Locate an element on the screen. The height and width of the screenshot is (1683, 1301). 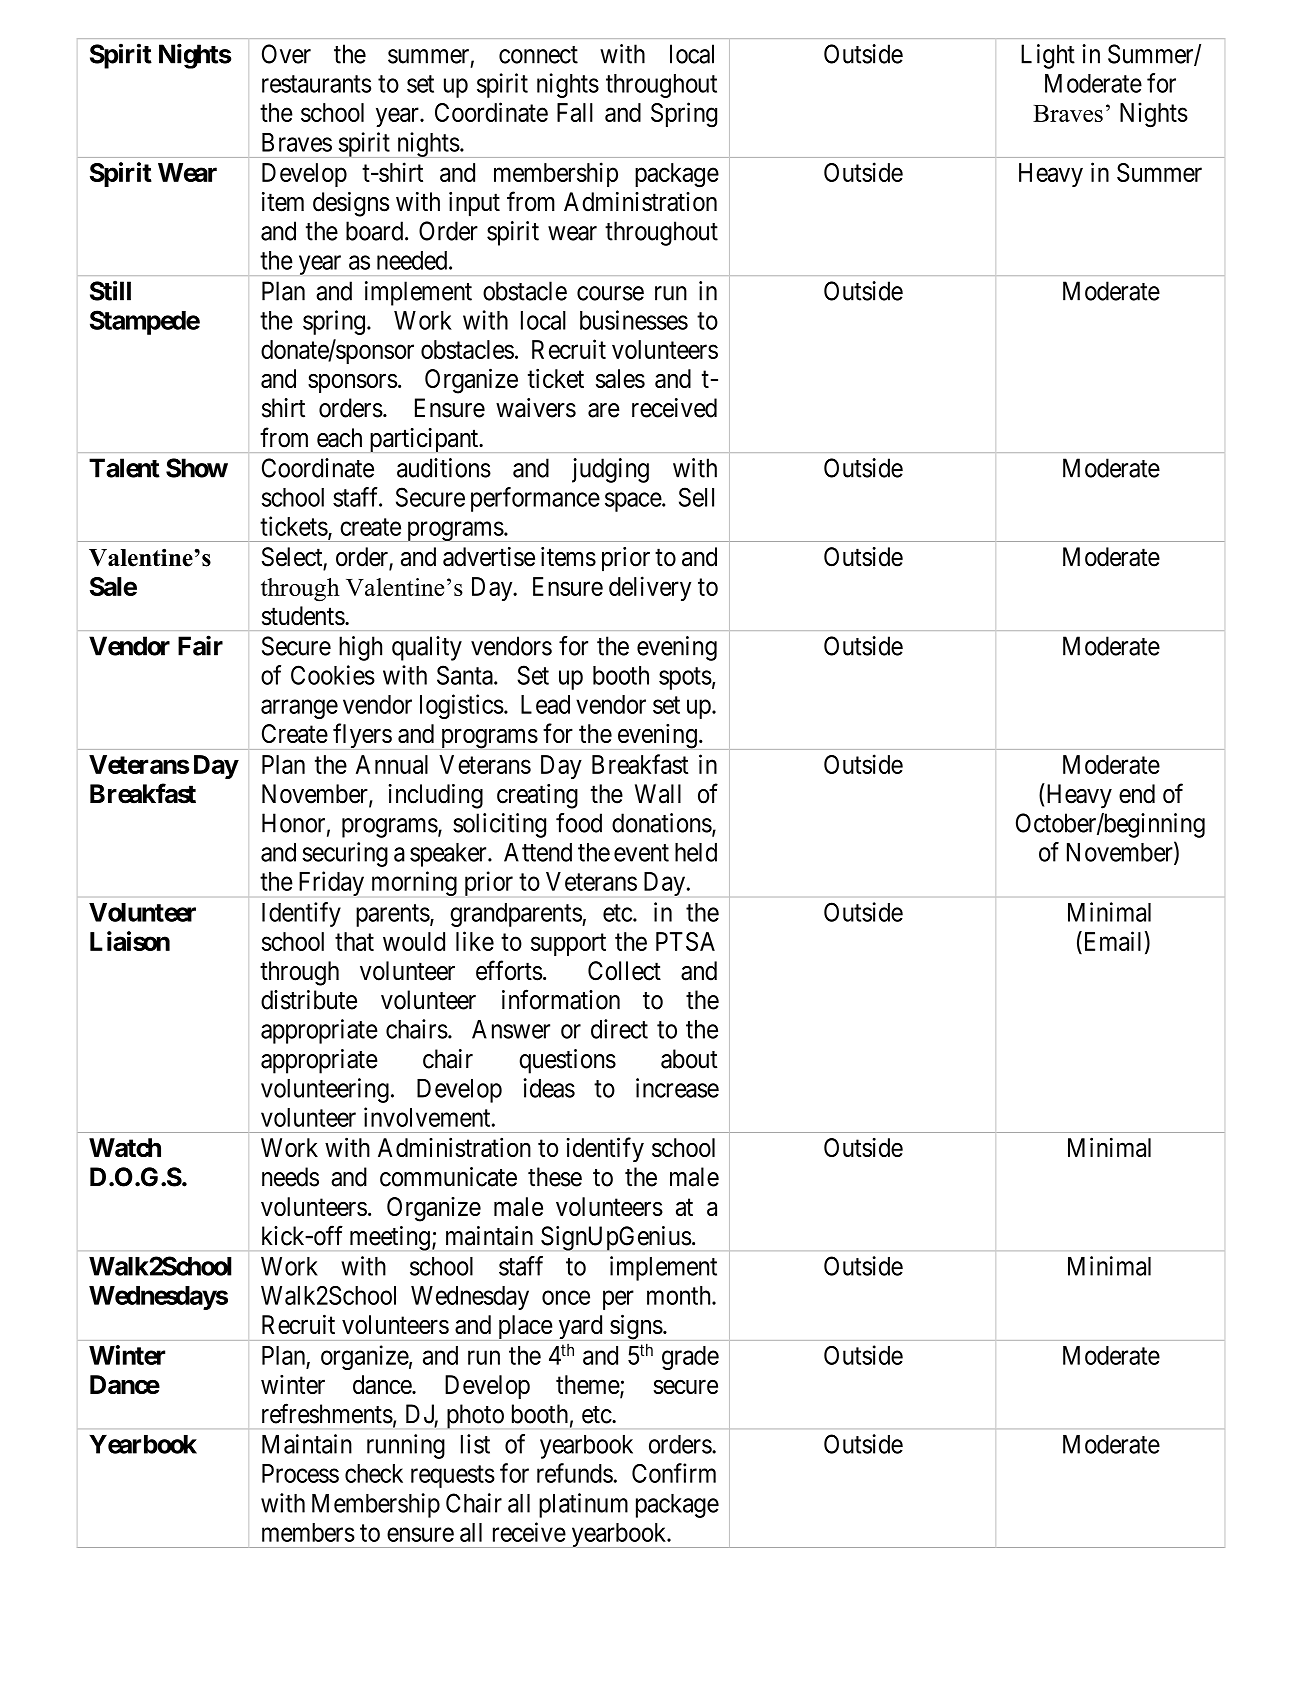
information is located at coordinates (561, 999).
